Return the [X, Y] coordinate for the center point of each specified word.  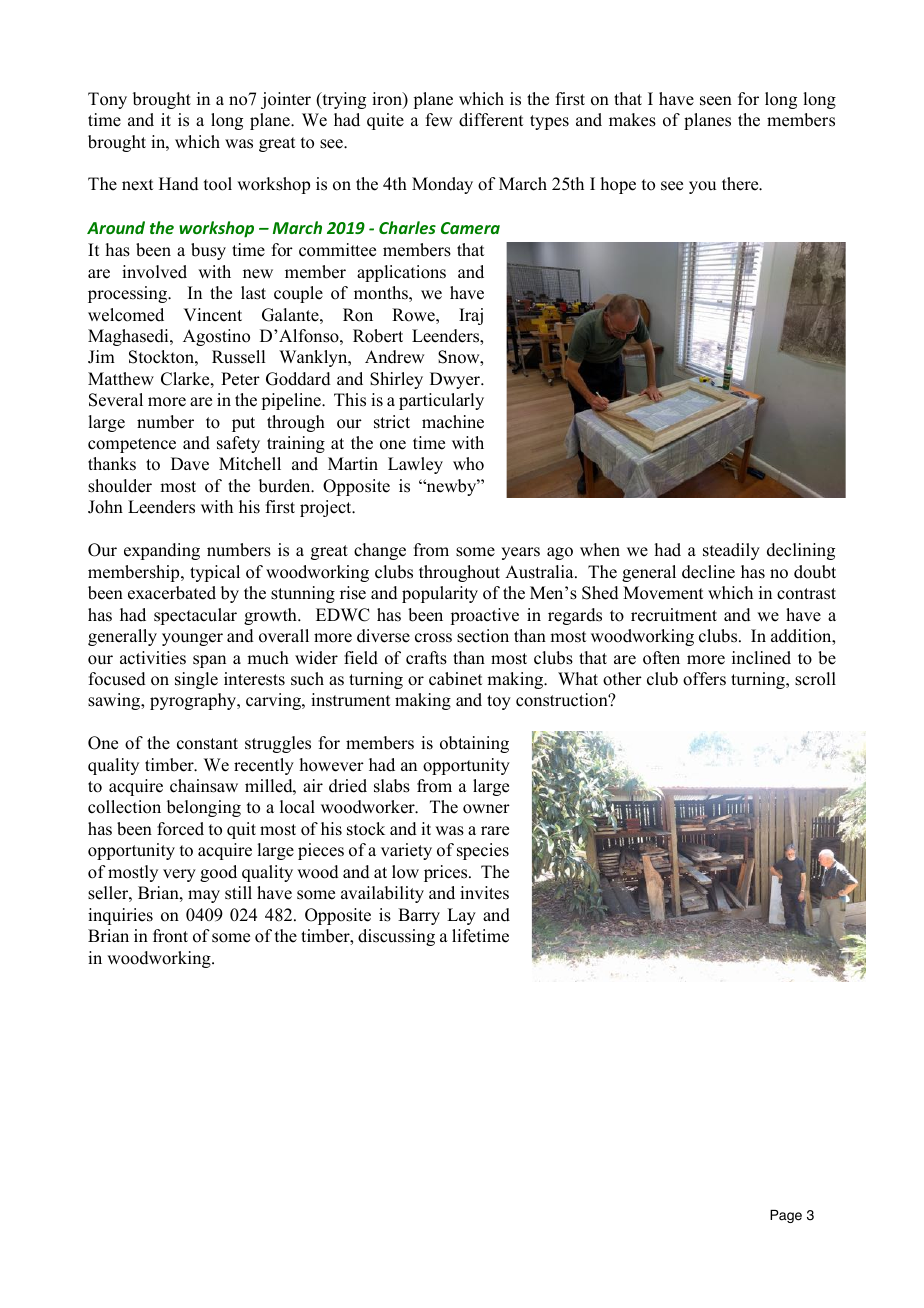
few [439, 120]
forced [180, 829]
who [468, 464]
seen [716, 101]
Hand [179, 184]
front [170, 936]
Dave [190, 464]
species [483, 851]
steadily [731, 551]
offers [704, 679]
